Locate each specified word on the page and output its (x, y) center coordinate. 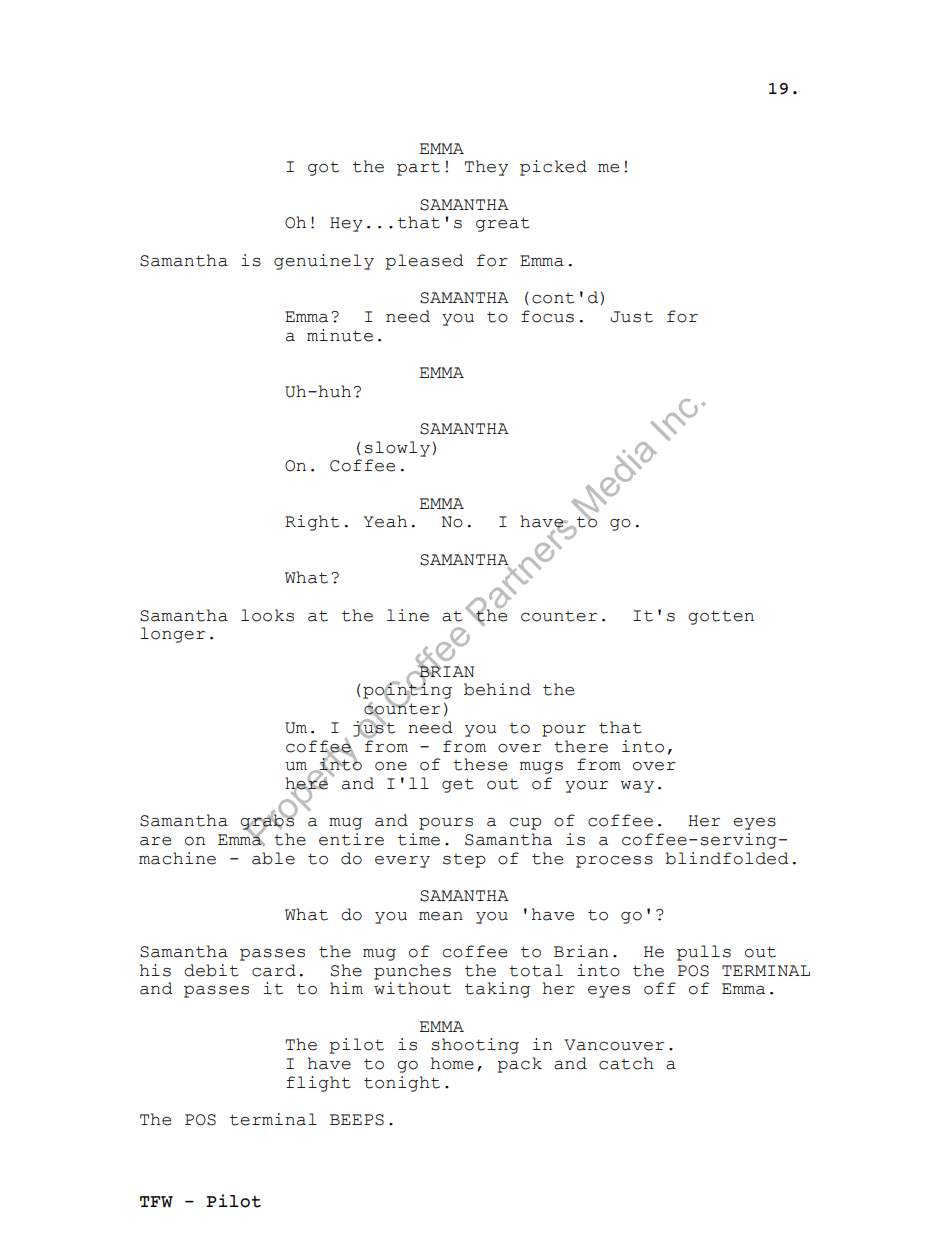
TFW (156, 1202)
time (419, 839)
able (273, 858)
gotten (721, 617)
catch (626, 1063)
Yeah (385, 521)
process (614, 862)
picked (553, 168)
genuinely (324, 262)
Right (312, 523)
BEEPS (357, 1120)
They (486, 168)
